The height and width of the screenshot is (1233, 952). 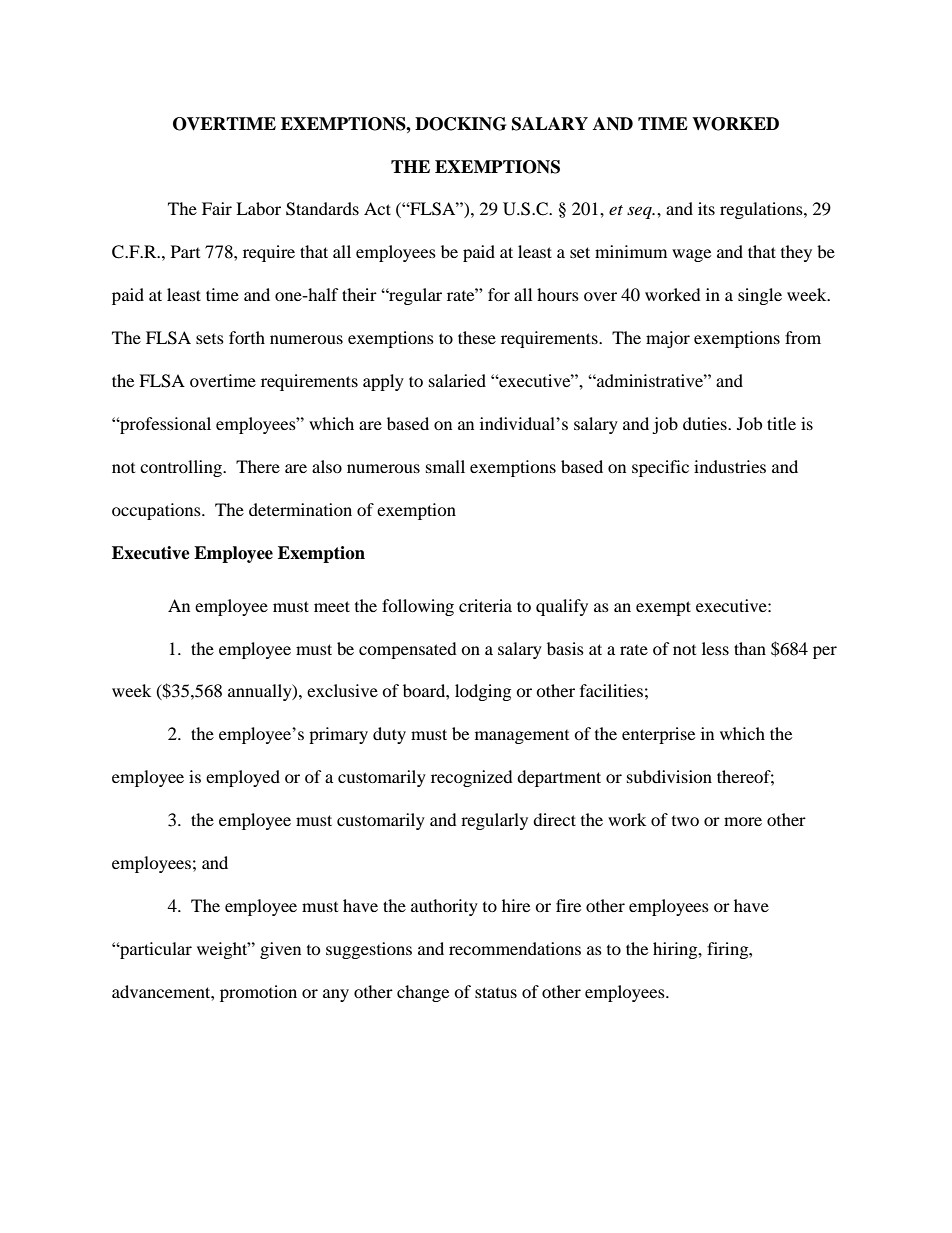 What do you see at coordinates (472, 778) in the screenshot?
I see `recognized` at bounding box center [472, 778].
